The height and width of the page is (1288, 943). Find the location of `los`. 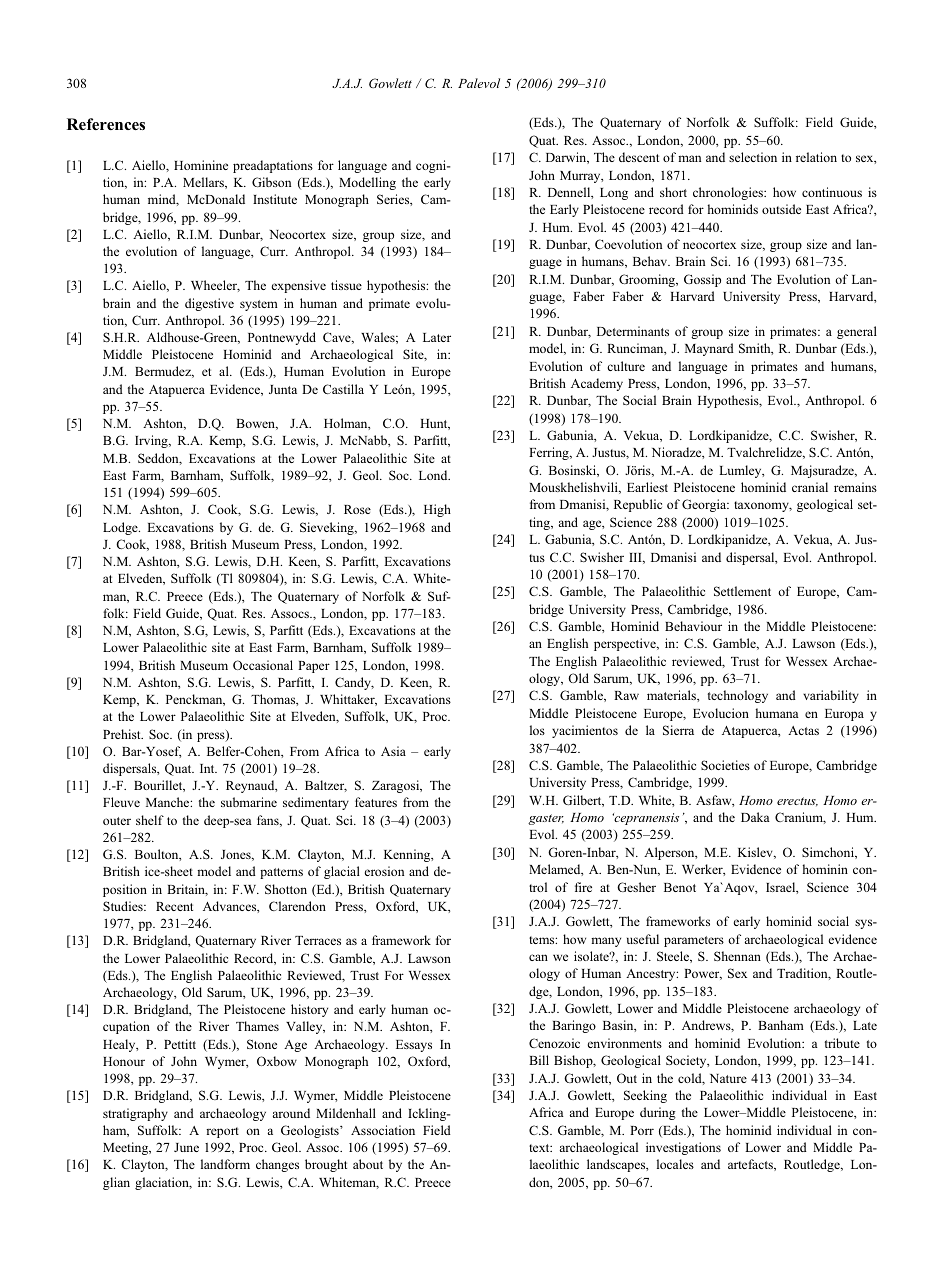

los is located at coordinates (537, 730).
